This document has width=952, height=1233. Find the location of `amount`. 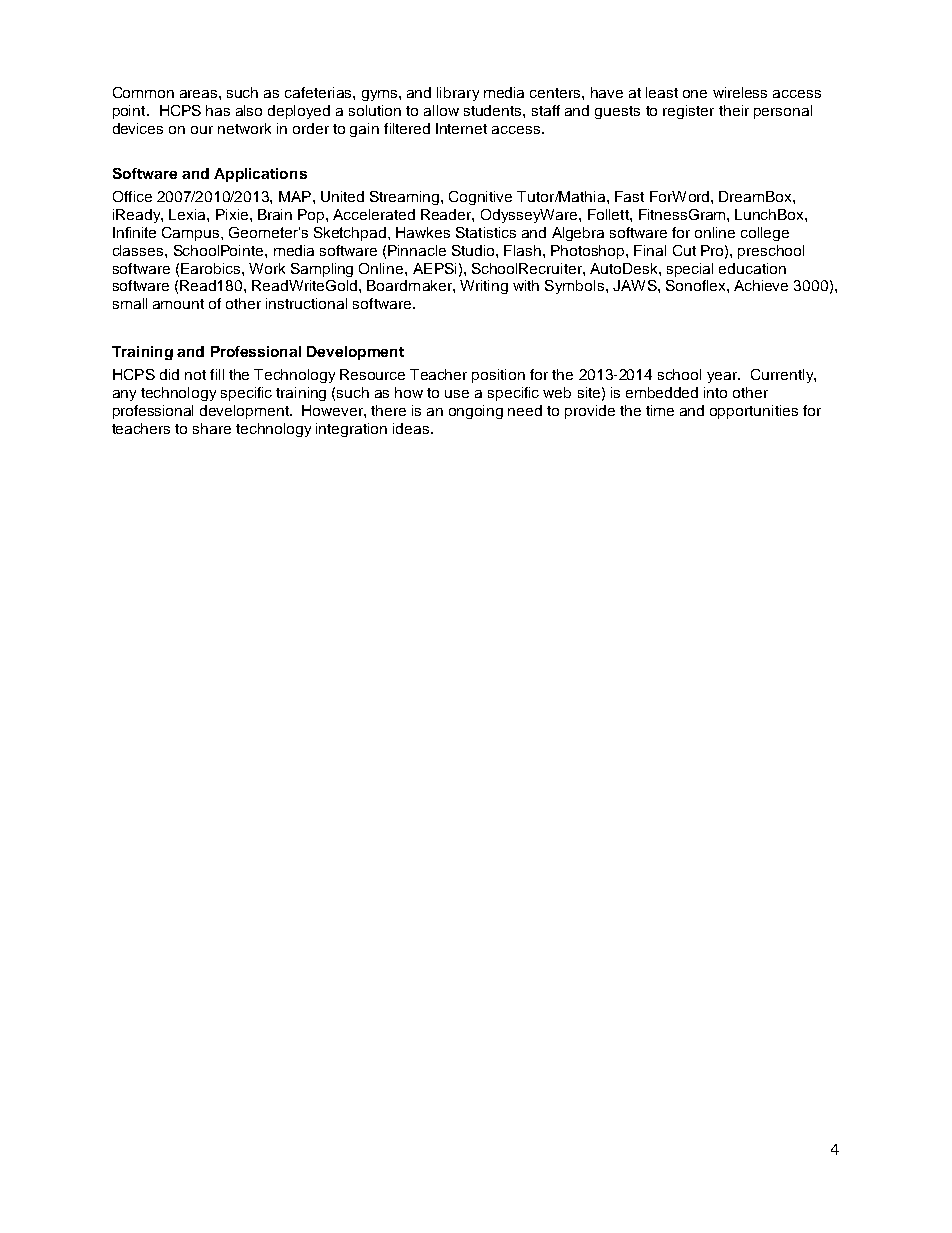

amount is located at coordinates (178, 304).
